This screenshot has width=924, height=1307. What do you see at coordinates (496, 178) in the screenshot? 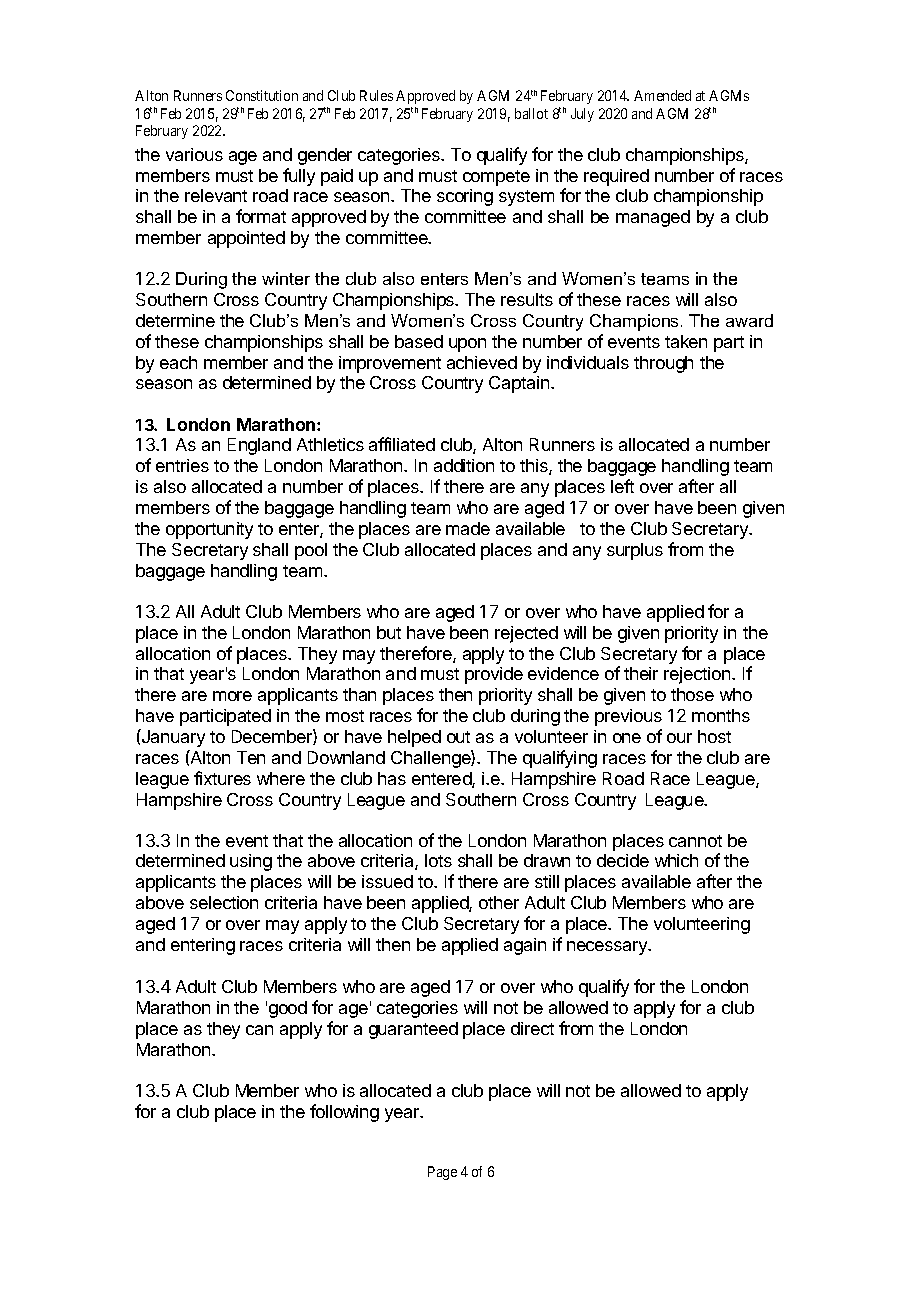
I see `compete` at bounding box center [496, 178].
